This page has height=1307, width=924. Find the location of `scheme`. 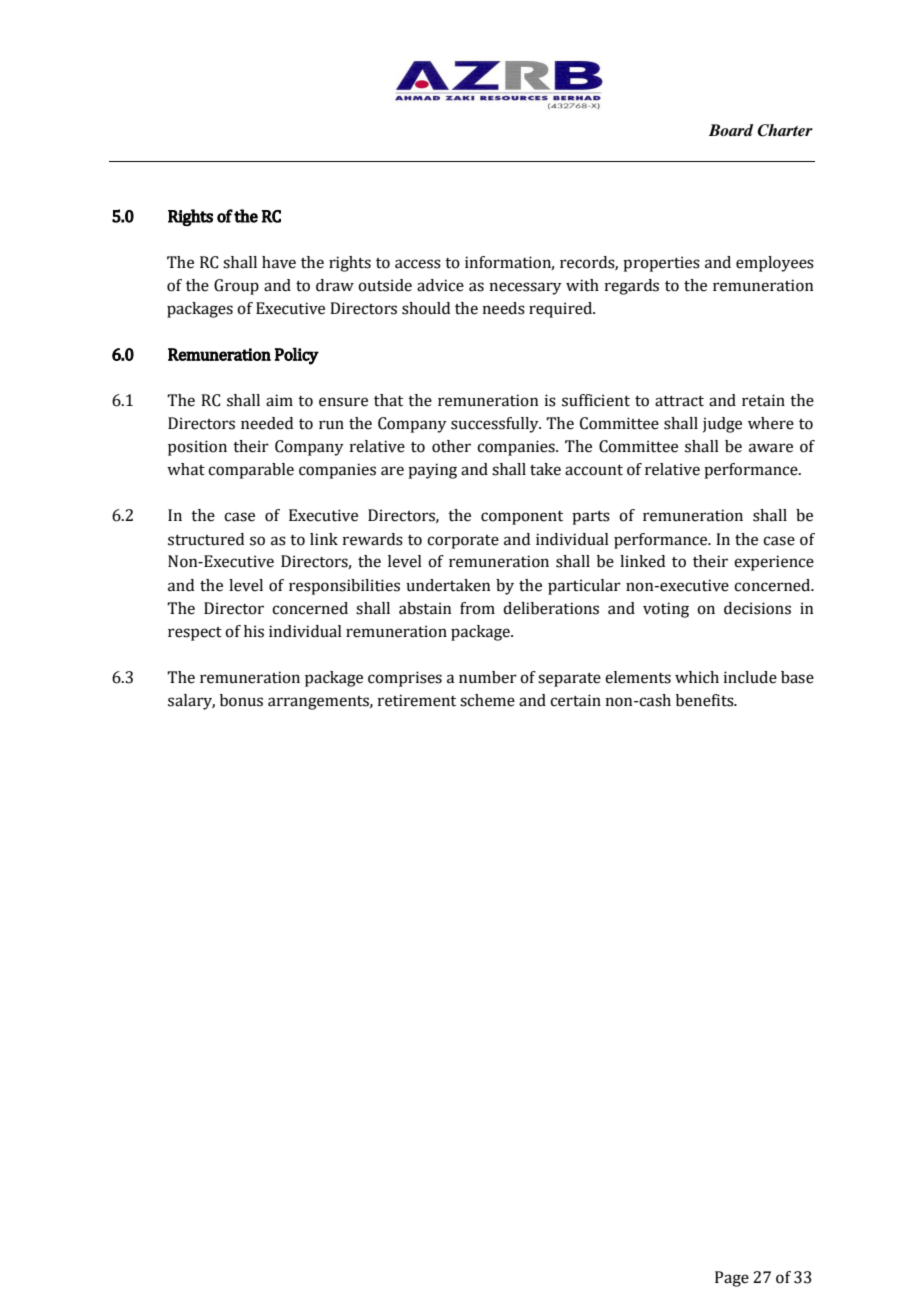

scheme is located at coordinates (487, 700).
